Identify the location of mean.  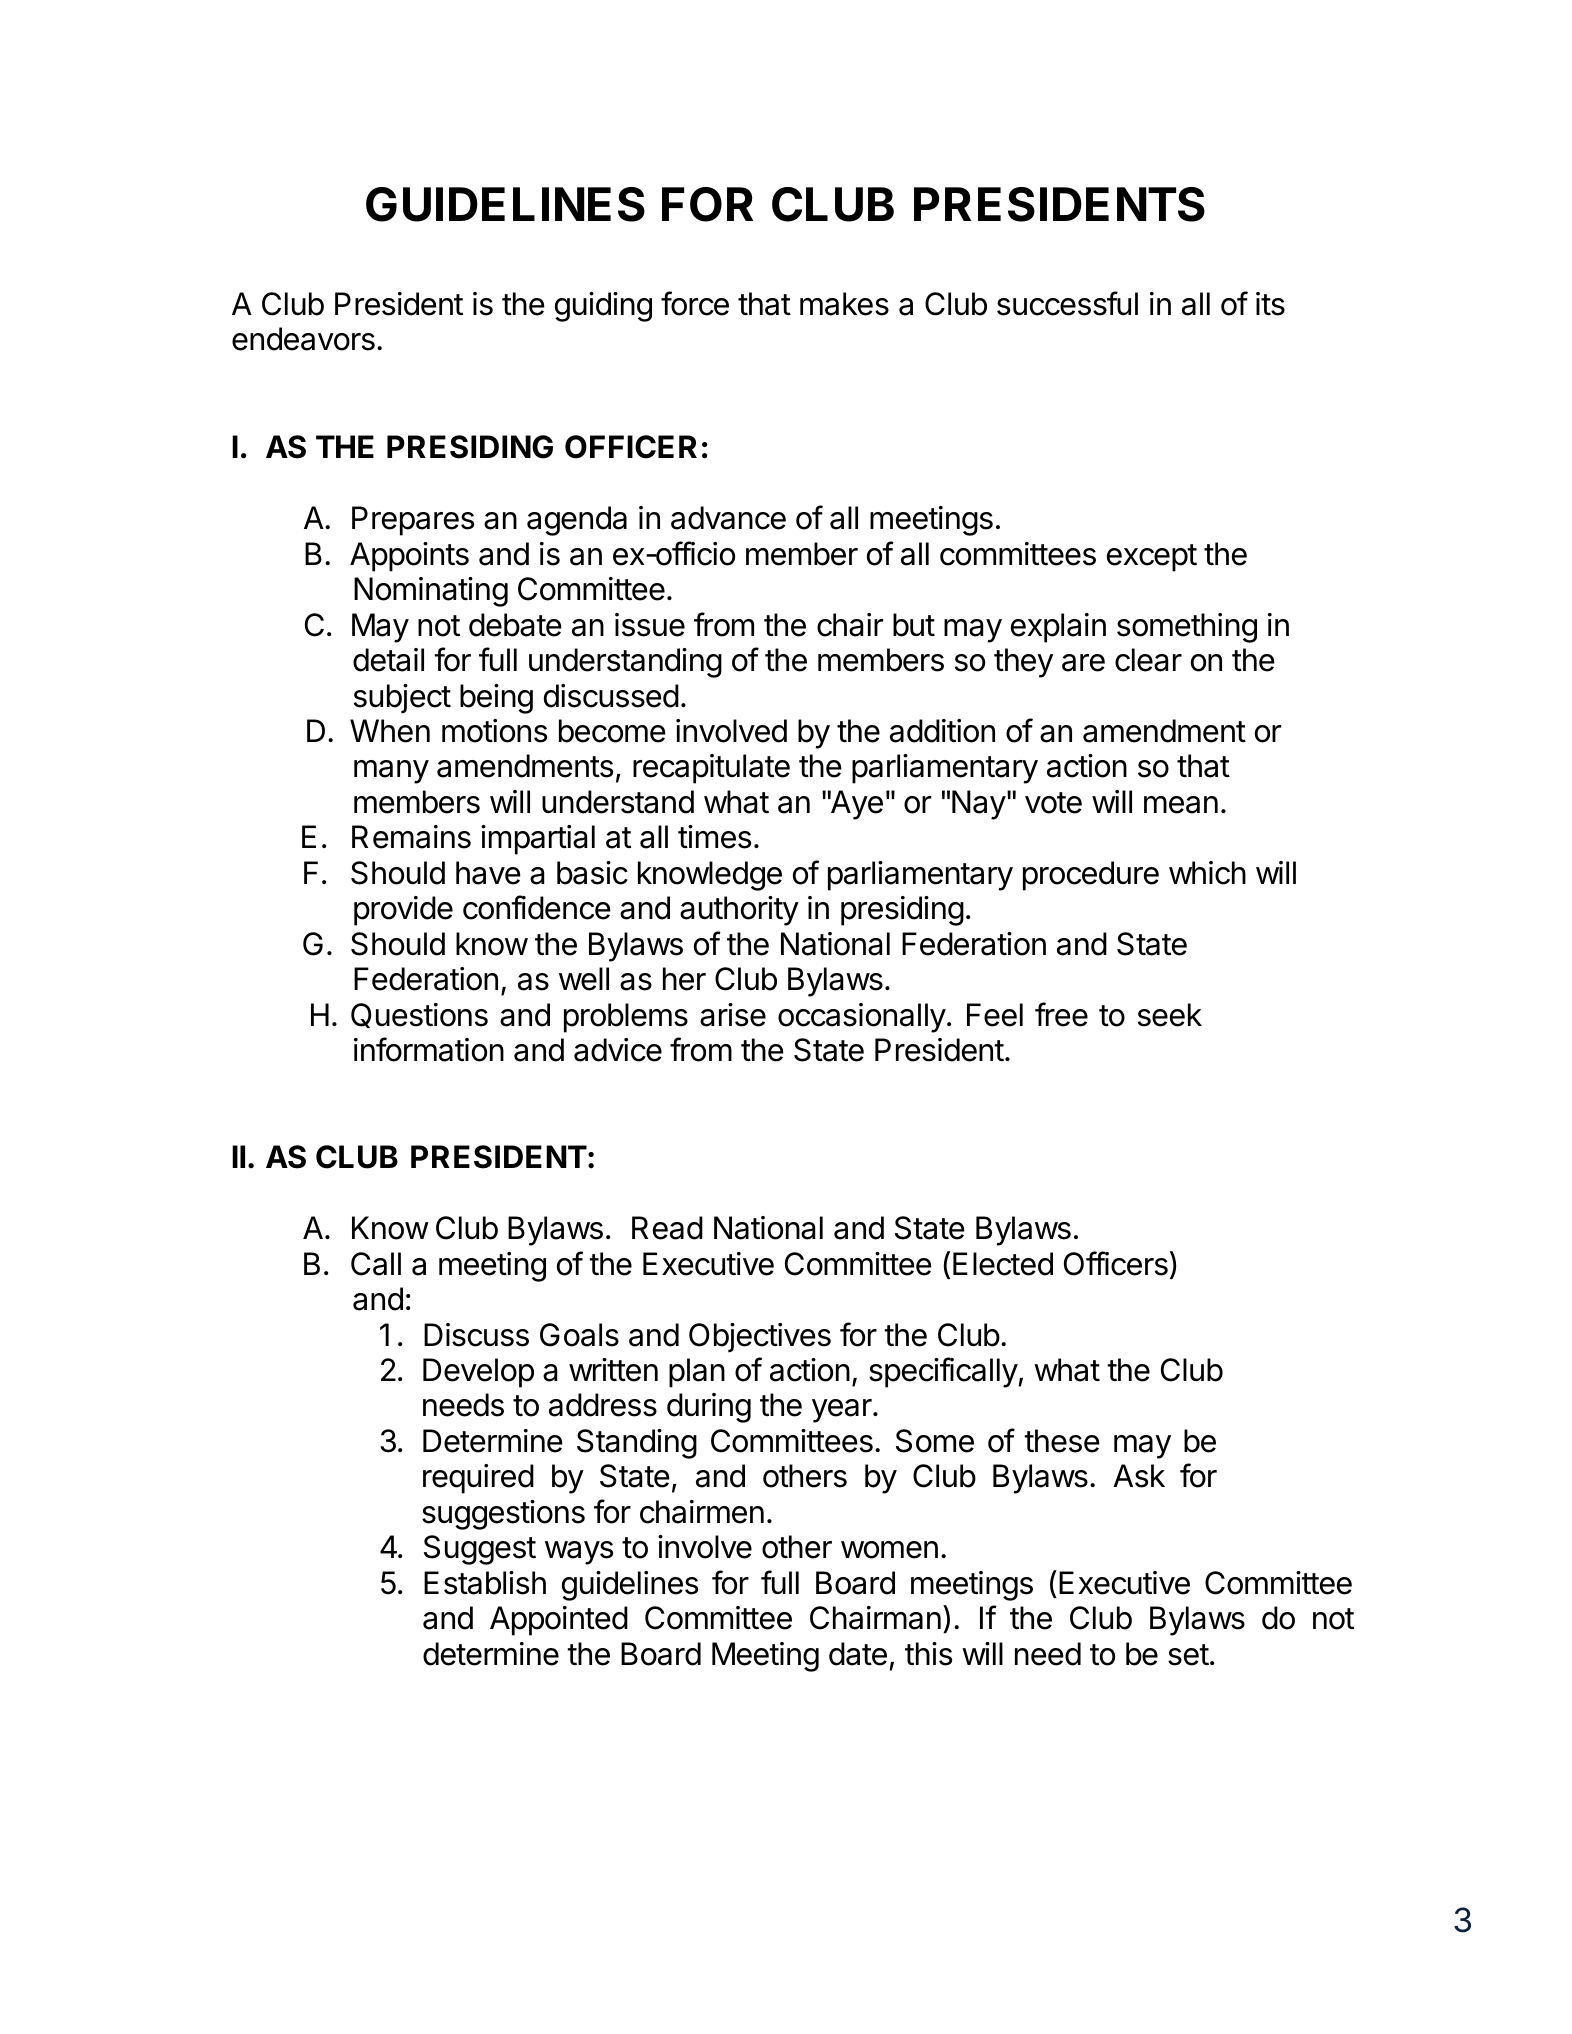
(1181, 805).
